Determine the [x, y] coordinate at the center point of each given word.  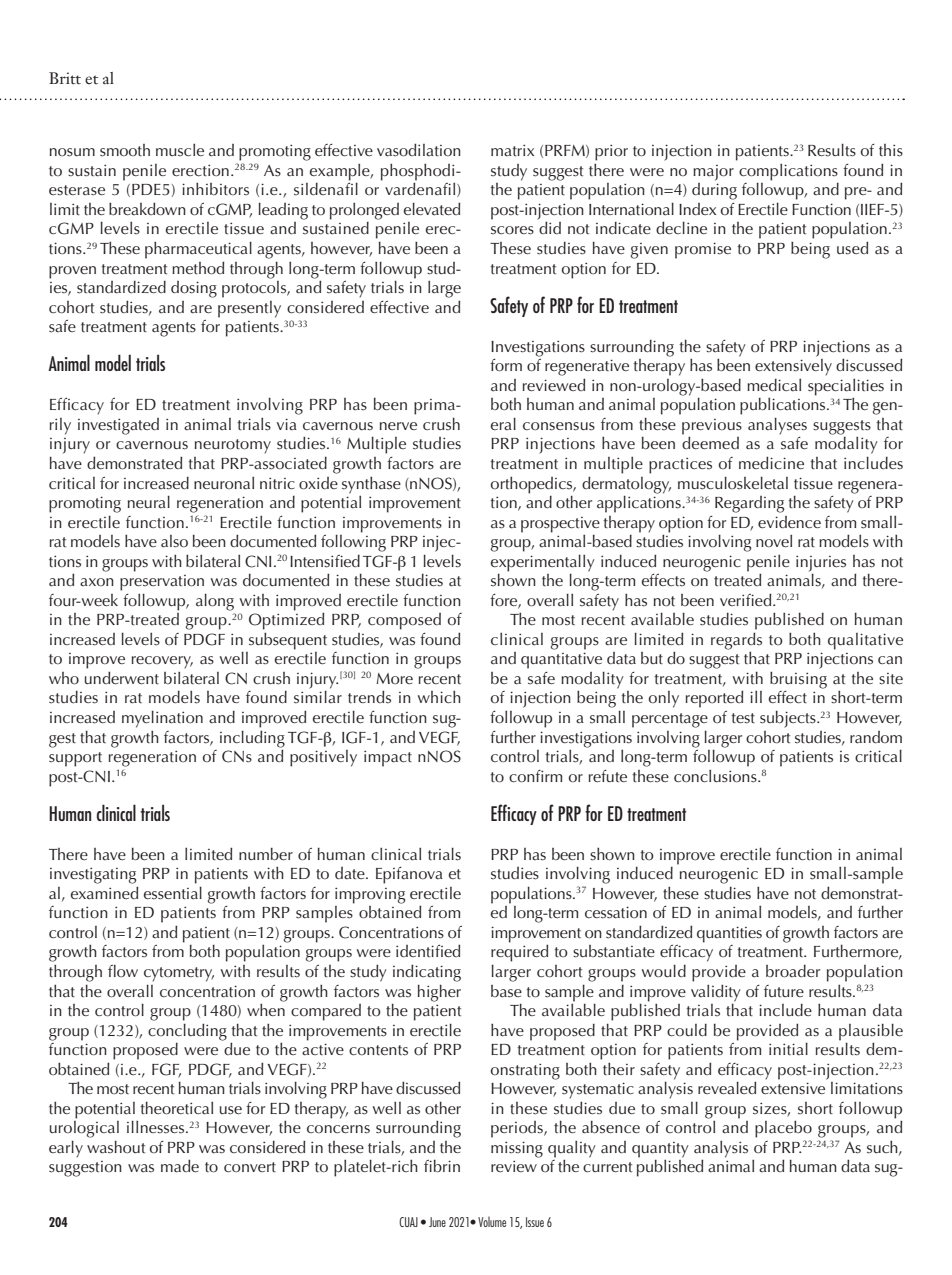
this [891, 150]
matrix [512, 150]
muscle [180, 150]
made [180, 1166]
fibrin [442, 1166]
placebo [783, 1129]
